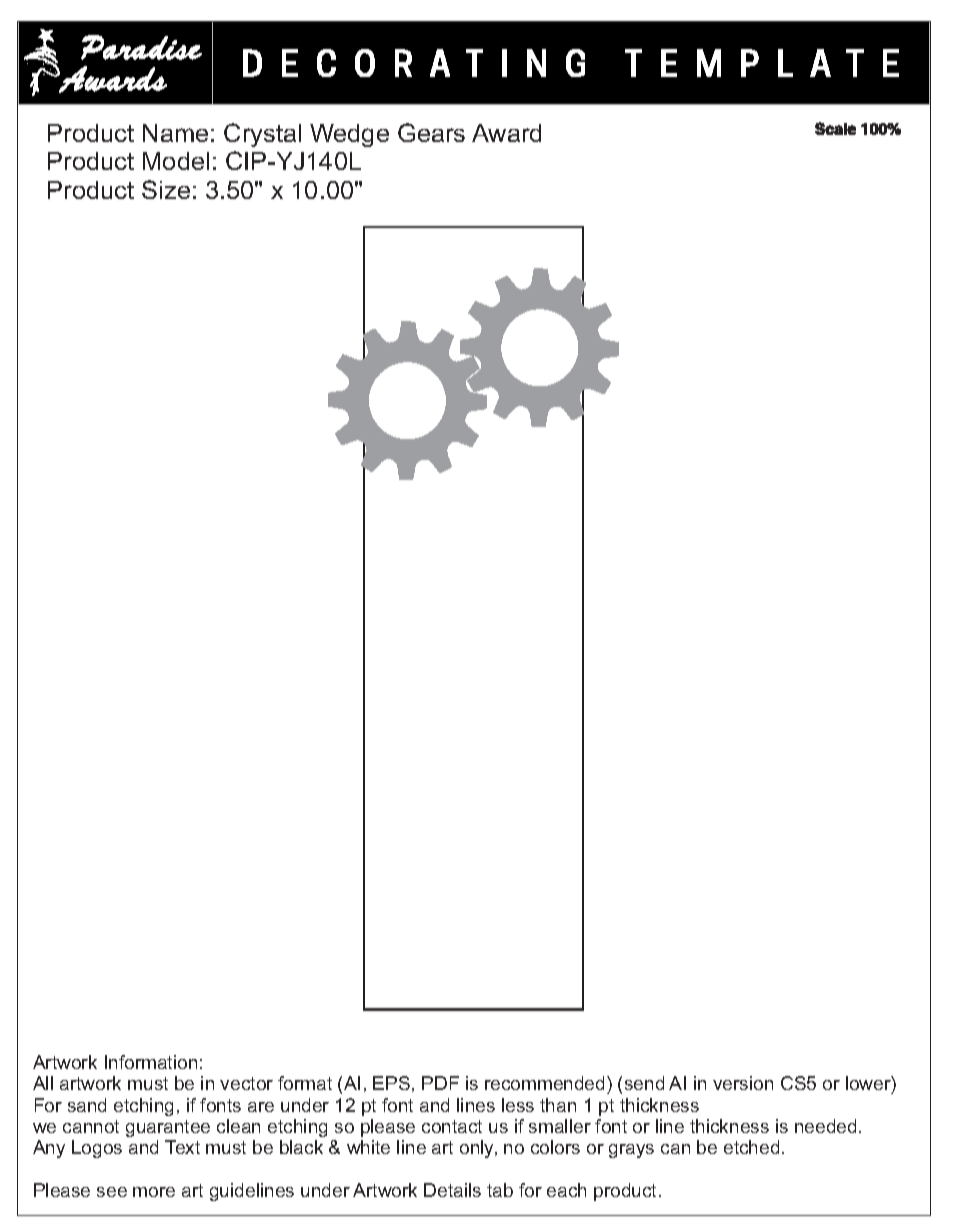 The height and width of the image is (1232, 953). What do you see at coordinates (440, 1083) in the image?
I see `PDF` at bounding box center [440, 1083].
